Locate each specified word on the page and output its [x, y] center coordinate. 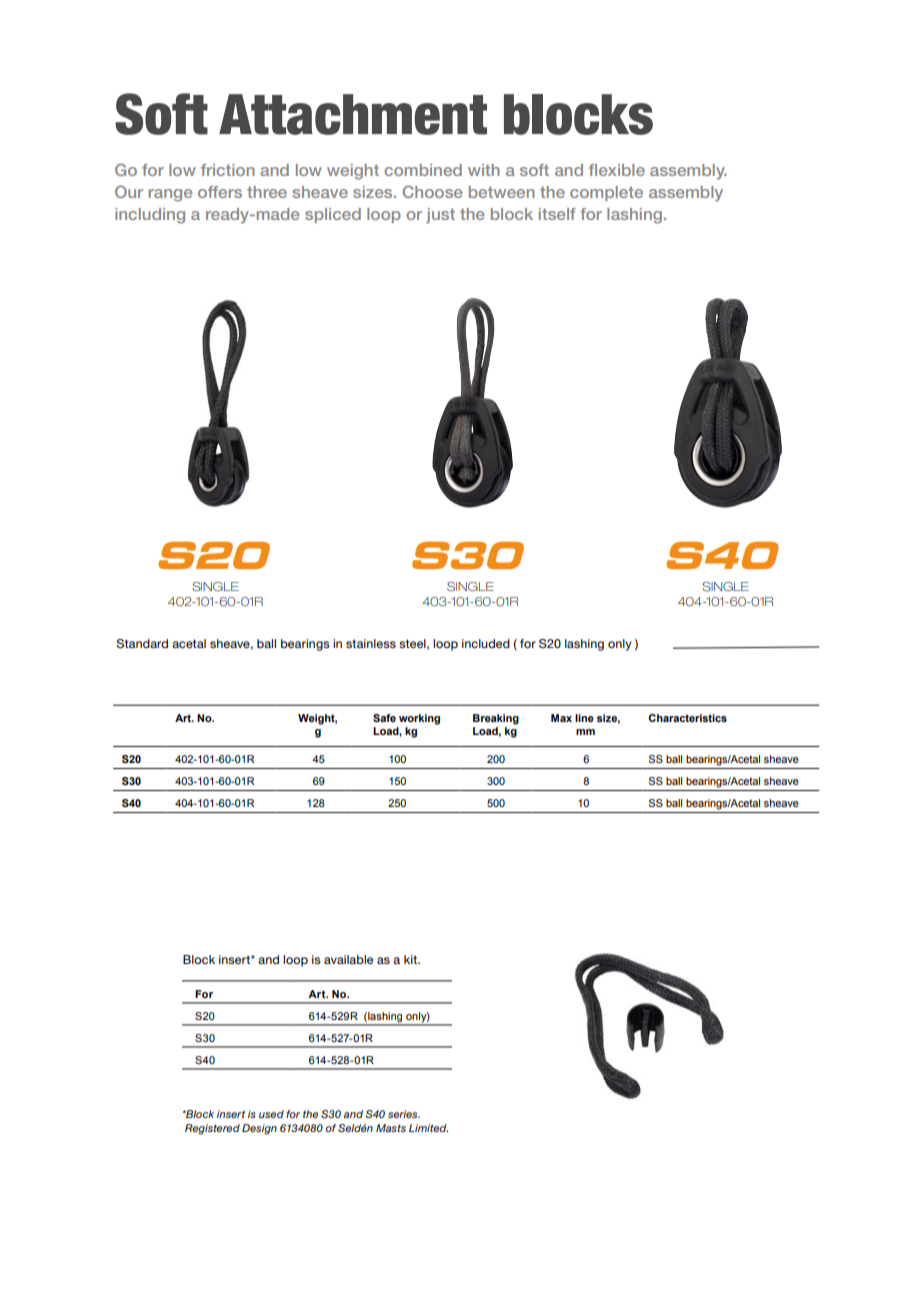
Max [561, 718]
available [348, 959]
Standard [142, 644]
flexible [617, 170]
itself [557, 214]
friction [228, 170]
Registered [212, 1129]
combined [423, 170]
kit [411, 959]
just [440, 216]
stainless [371, 643]
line [584, 718]
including [150, 216]
